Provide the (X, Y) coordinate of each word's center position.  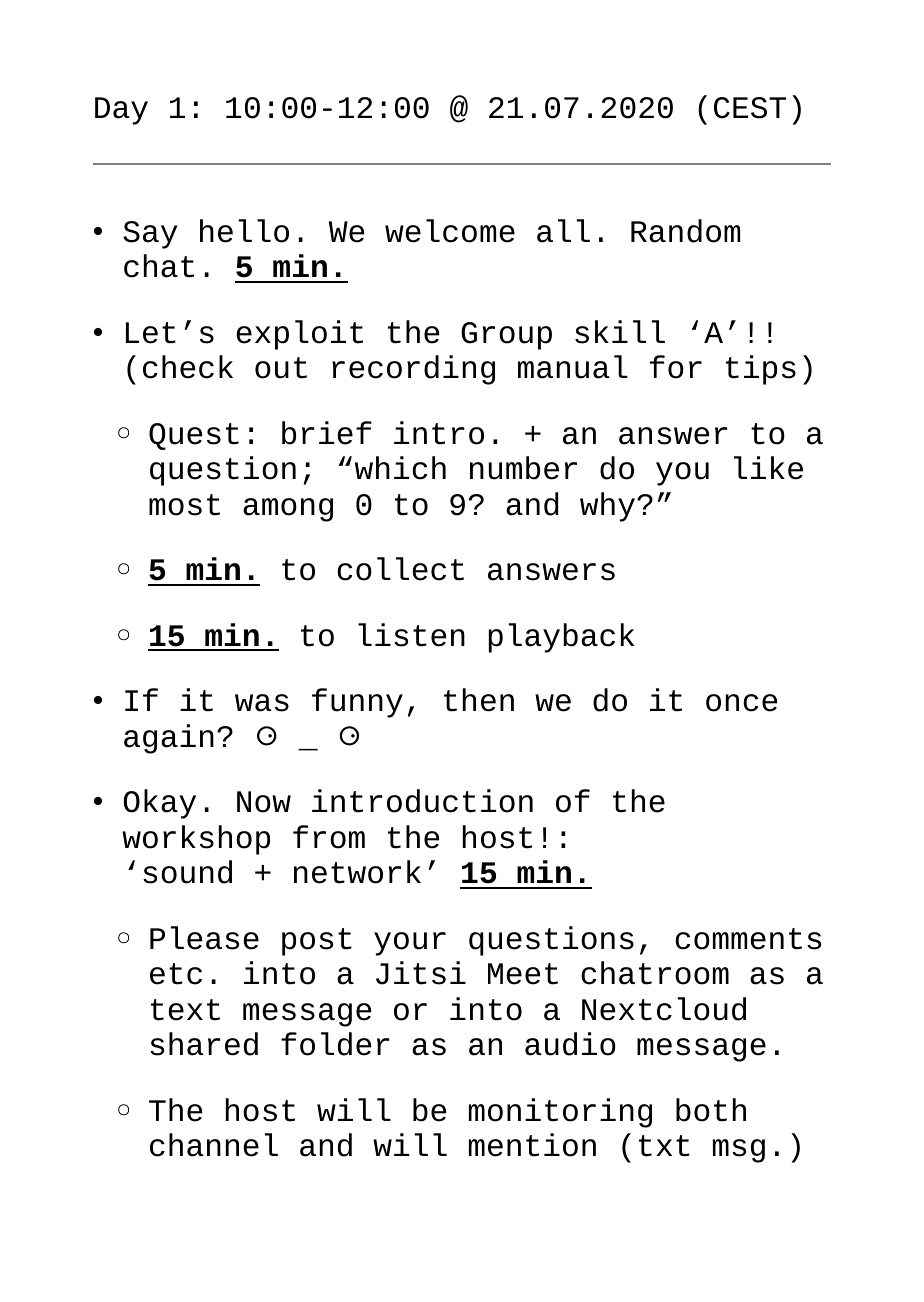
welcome (450, 231)
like (768, 468)
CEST (750, 108)
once (742, 703)
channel (214, 1145)
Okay (160, 804)
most (184, 505)
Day (121, 111)
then (479, 700)
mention (532, 1145)
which (400, 468)
